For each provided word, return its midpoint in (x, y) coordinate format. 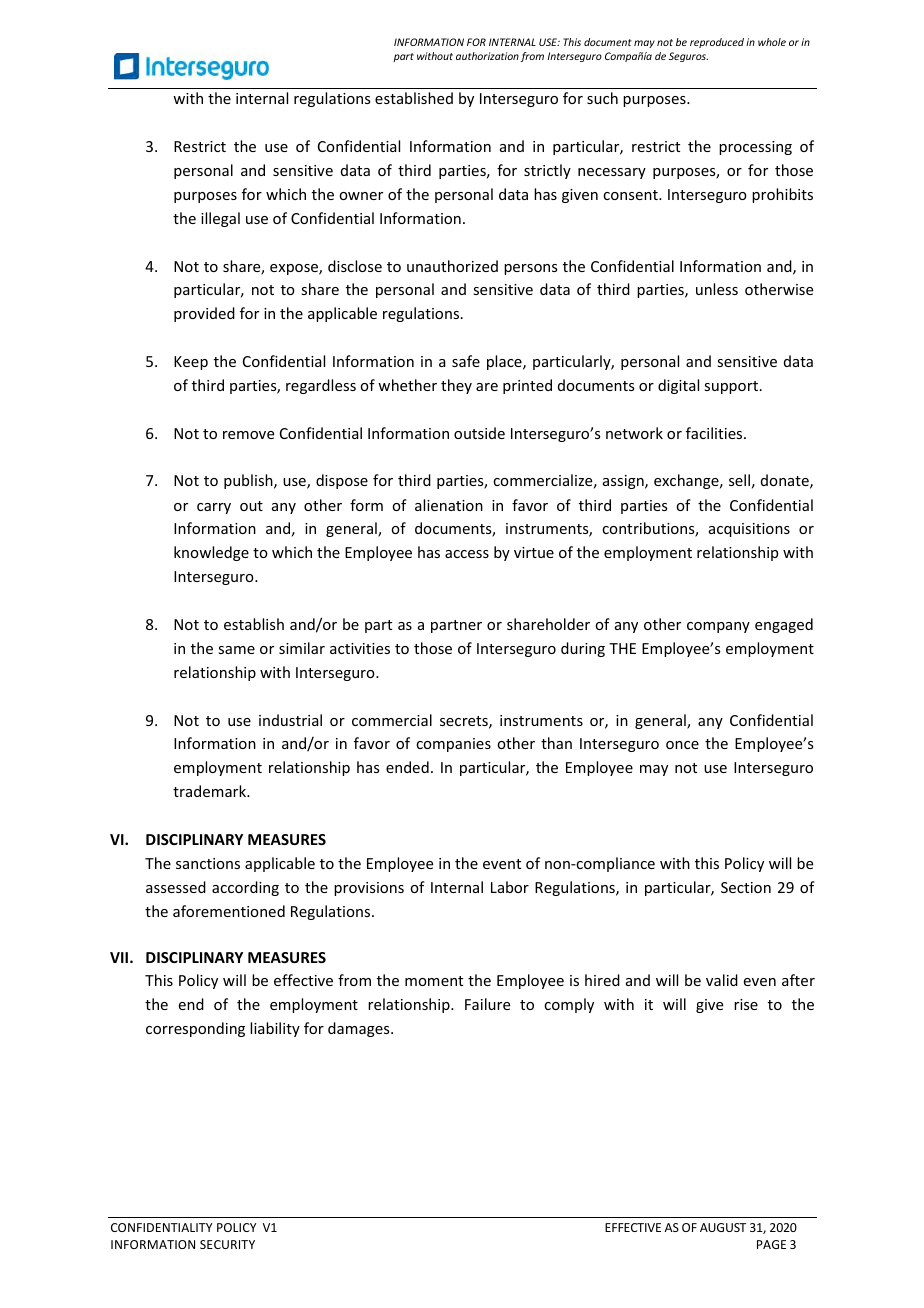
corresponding (195, 1029)
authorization (487, 56)
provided (204, 314)
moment (434, 981)
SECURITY (227, 1244)
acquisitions (749, 530)
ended (407, 767)
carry (214, 508)
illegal (220, 219)
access (467, 554)
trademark (211, 791)
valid (722, 980)
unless (717, 289)
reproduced (717, 43)
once (682, 745)
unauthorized (452, 266)
